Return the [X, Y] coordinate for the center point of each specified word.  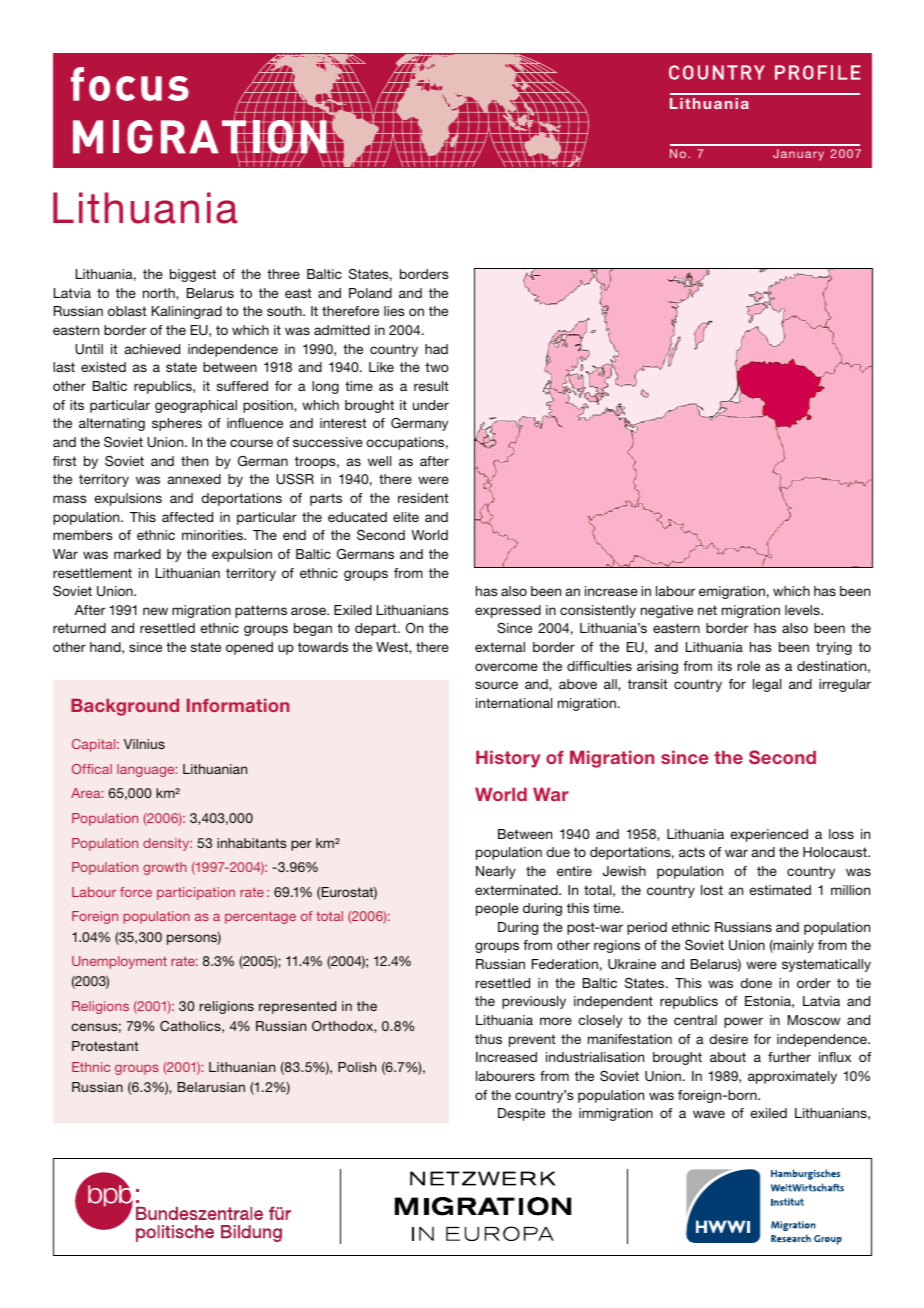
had [436, 349]
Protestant [105, 1046]
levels [803, 610]
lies [394, 311]
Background [125, 707]
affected [187, 517]
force [136, 892]
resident [423, 498]
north [160, 294]
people [497, 909]
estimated [780, 890]
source [496, 685]
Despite [521, 1114]
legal [767, 685]
